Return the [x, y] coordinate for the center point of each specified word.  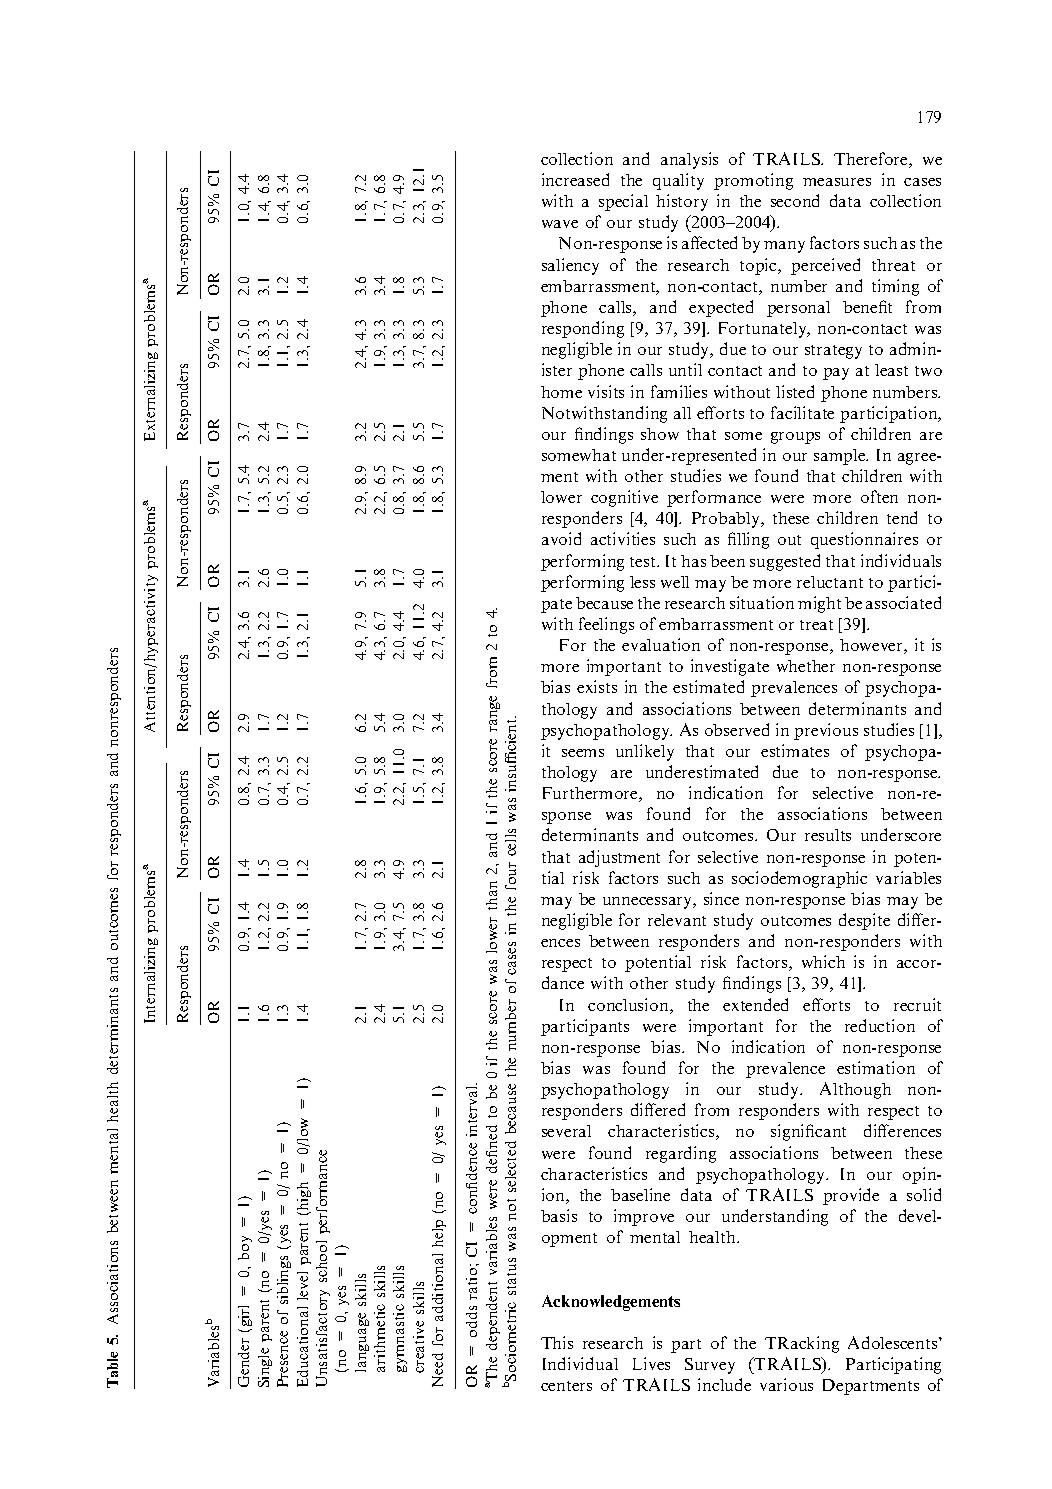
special [623, 202]
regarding [681, 1154]
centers [566, 1386]
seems [583, 753]
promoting [753, 181]
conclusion [629, 1006]
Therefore [872, 160]
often [879, 496]
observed [737, 729]
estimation [876, 1067]
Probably [727, 520]
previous [826, 731]
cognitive [624, 498]
